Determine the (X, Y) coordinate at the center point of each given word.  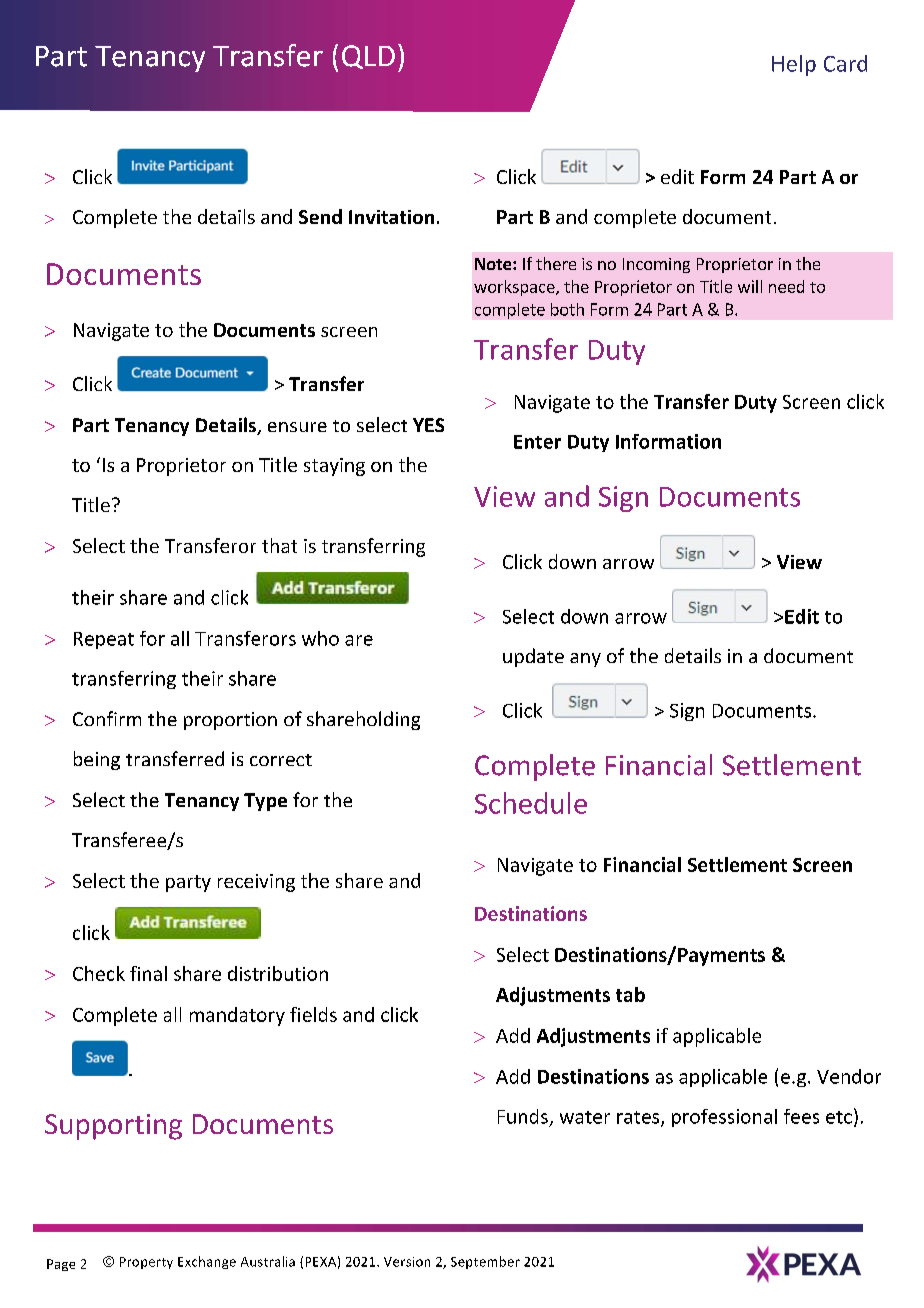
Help (794, 65)
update (533, 657)
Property (146, 1263)
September (485, 1262)
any (585, 660)
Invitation (391, 217)
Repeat (104, 640)
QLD (368, 57)
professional (724, 1118)
